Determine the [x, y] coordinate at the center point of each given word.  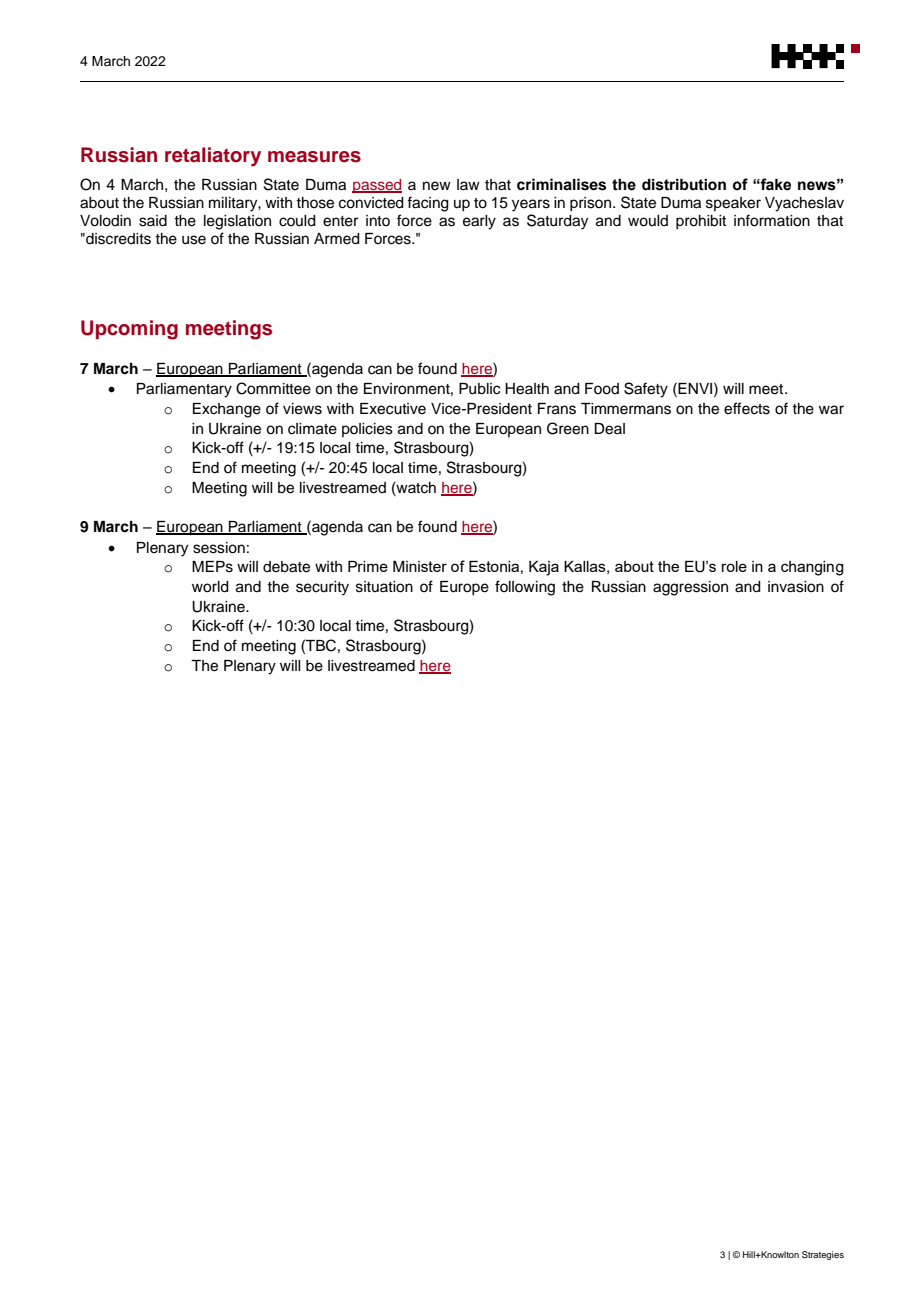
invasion [796, 587]
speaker [733, 204]
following [525, 588]
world [210, 587]
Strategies [823, 1255]
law [468, 184]
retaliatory [213, 157]
